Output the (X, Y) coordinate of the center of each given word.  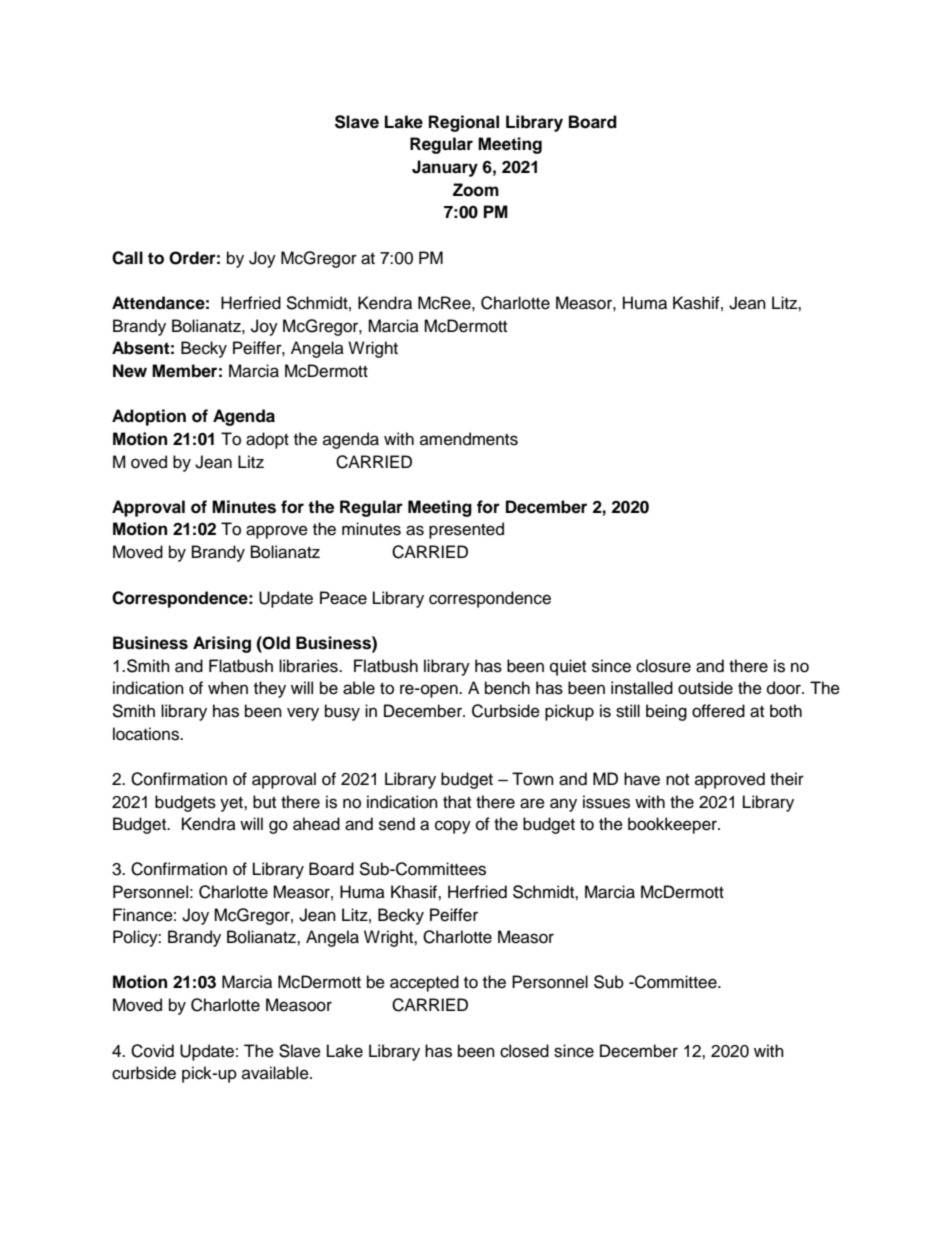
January (445, 168)
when (228, 688)
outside (705, 688)
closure (663, 666)
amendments (469, 439)
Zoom (476, 190)
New (130, 371)
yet (232, 804)
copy (453, 827)
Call (127, 258)
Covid (152, 1051)
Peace (343, 598)
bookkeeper (673, 825)
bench (507, 688)
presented (466, 530)
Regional (464, 123)
